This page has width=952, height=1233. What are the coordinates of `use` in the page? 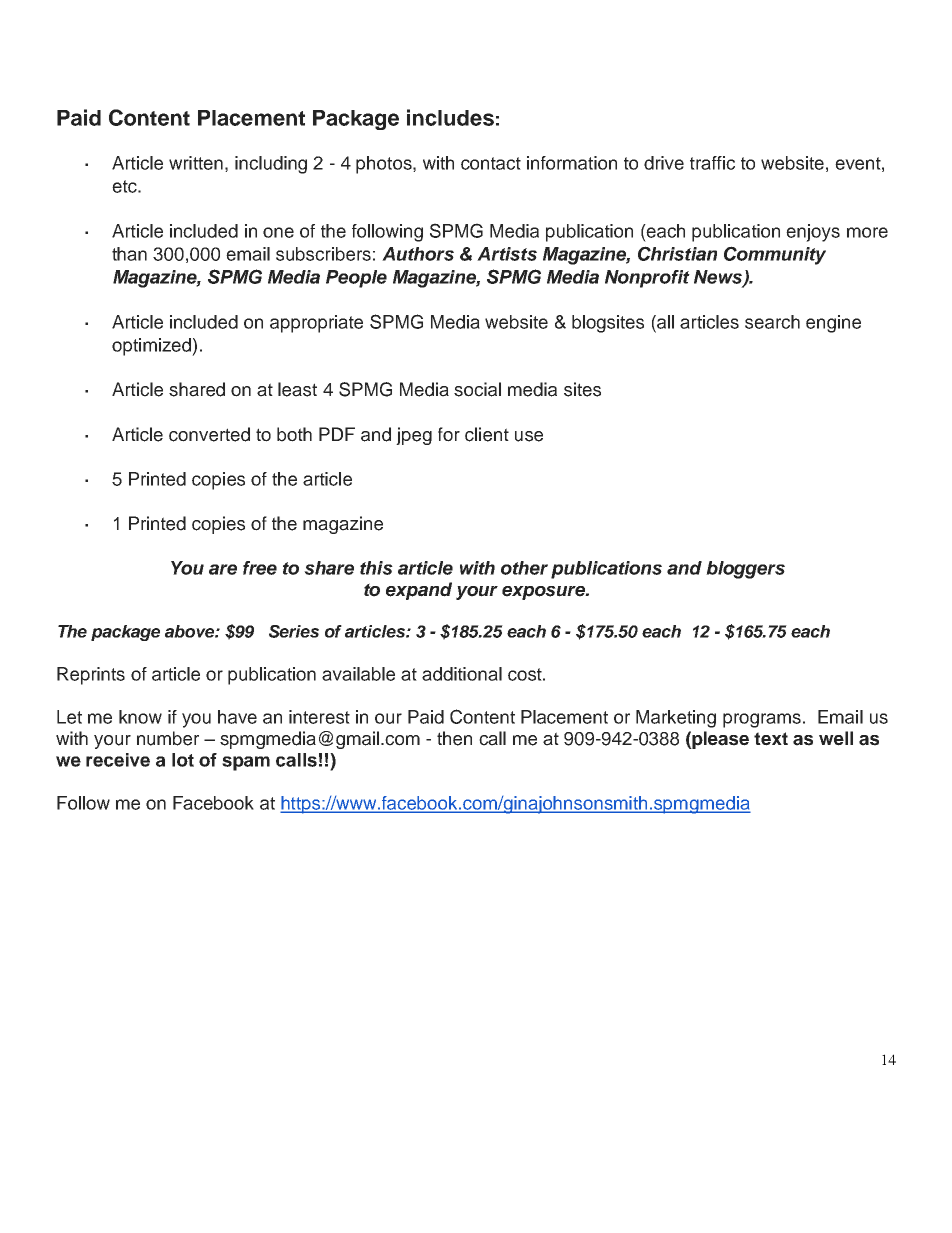 It's located at (529, 436).
